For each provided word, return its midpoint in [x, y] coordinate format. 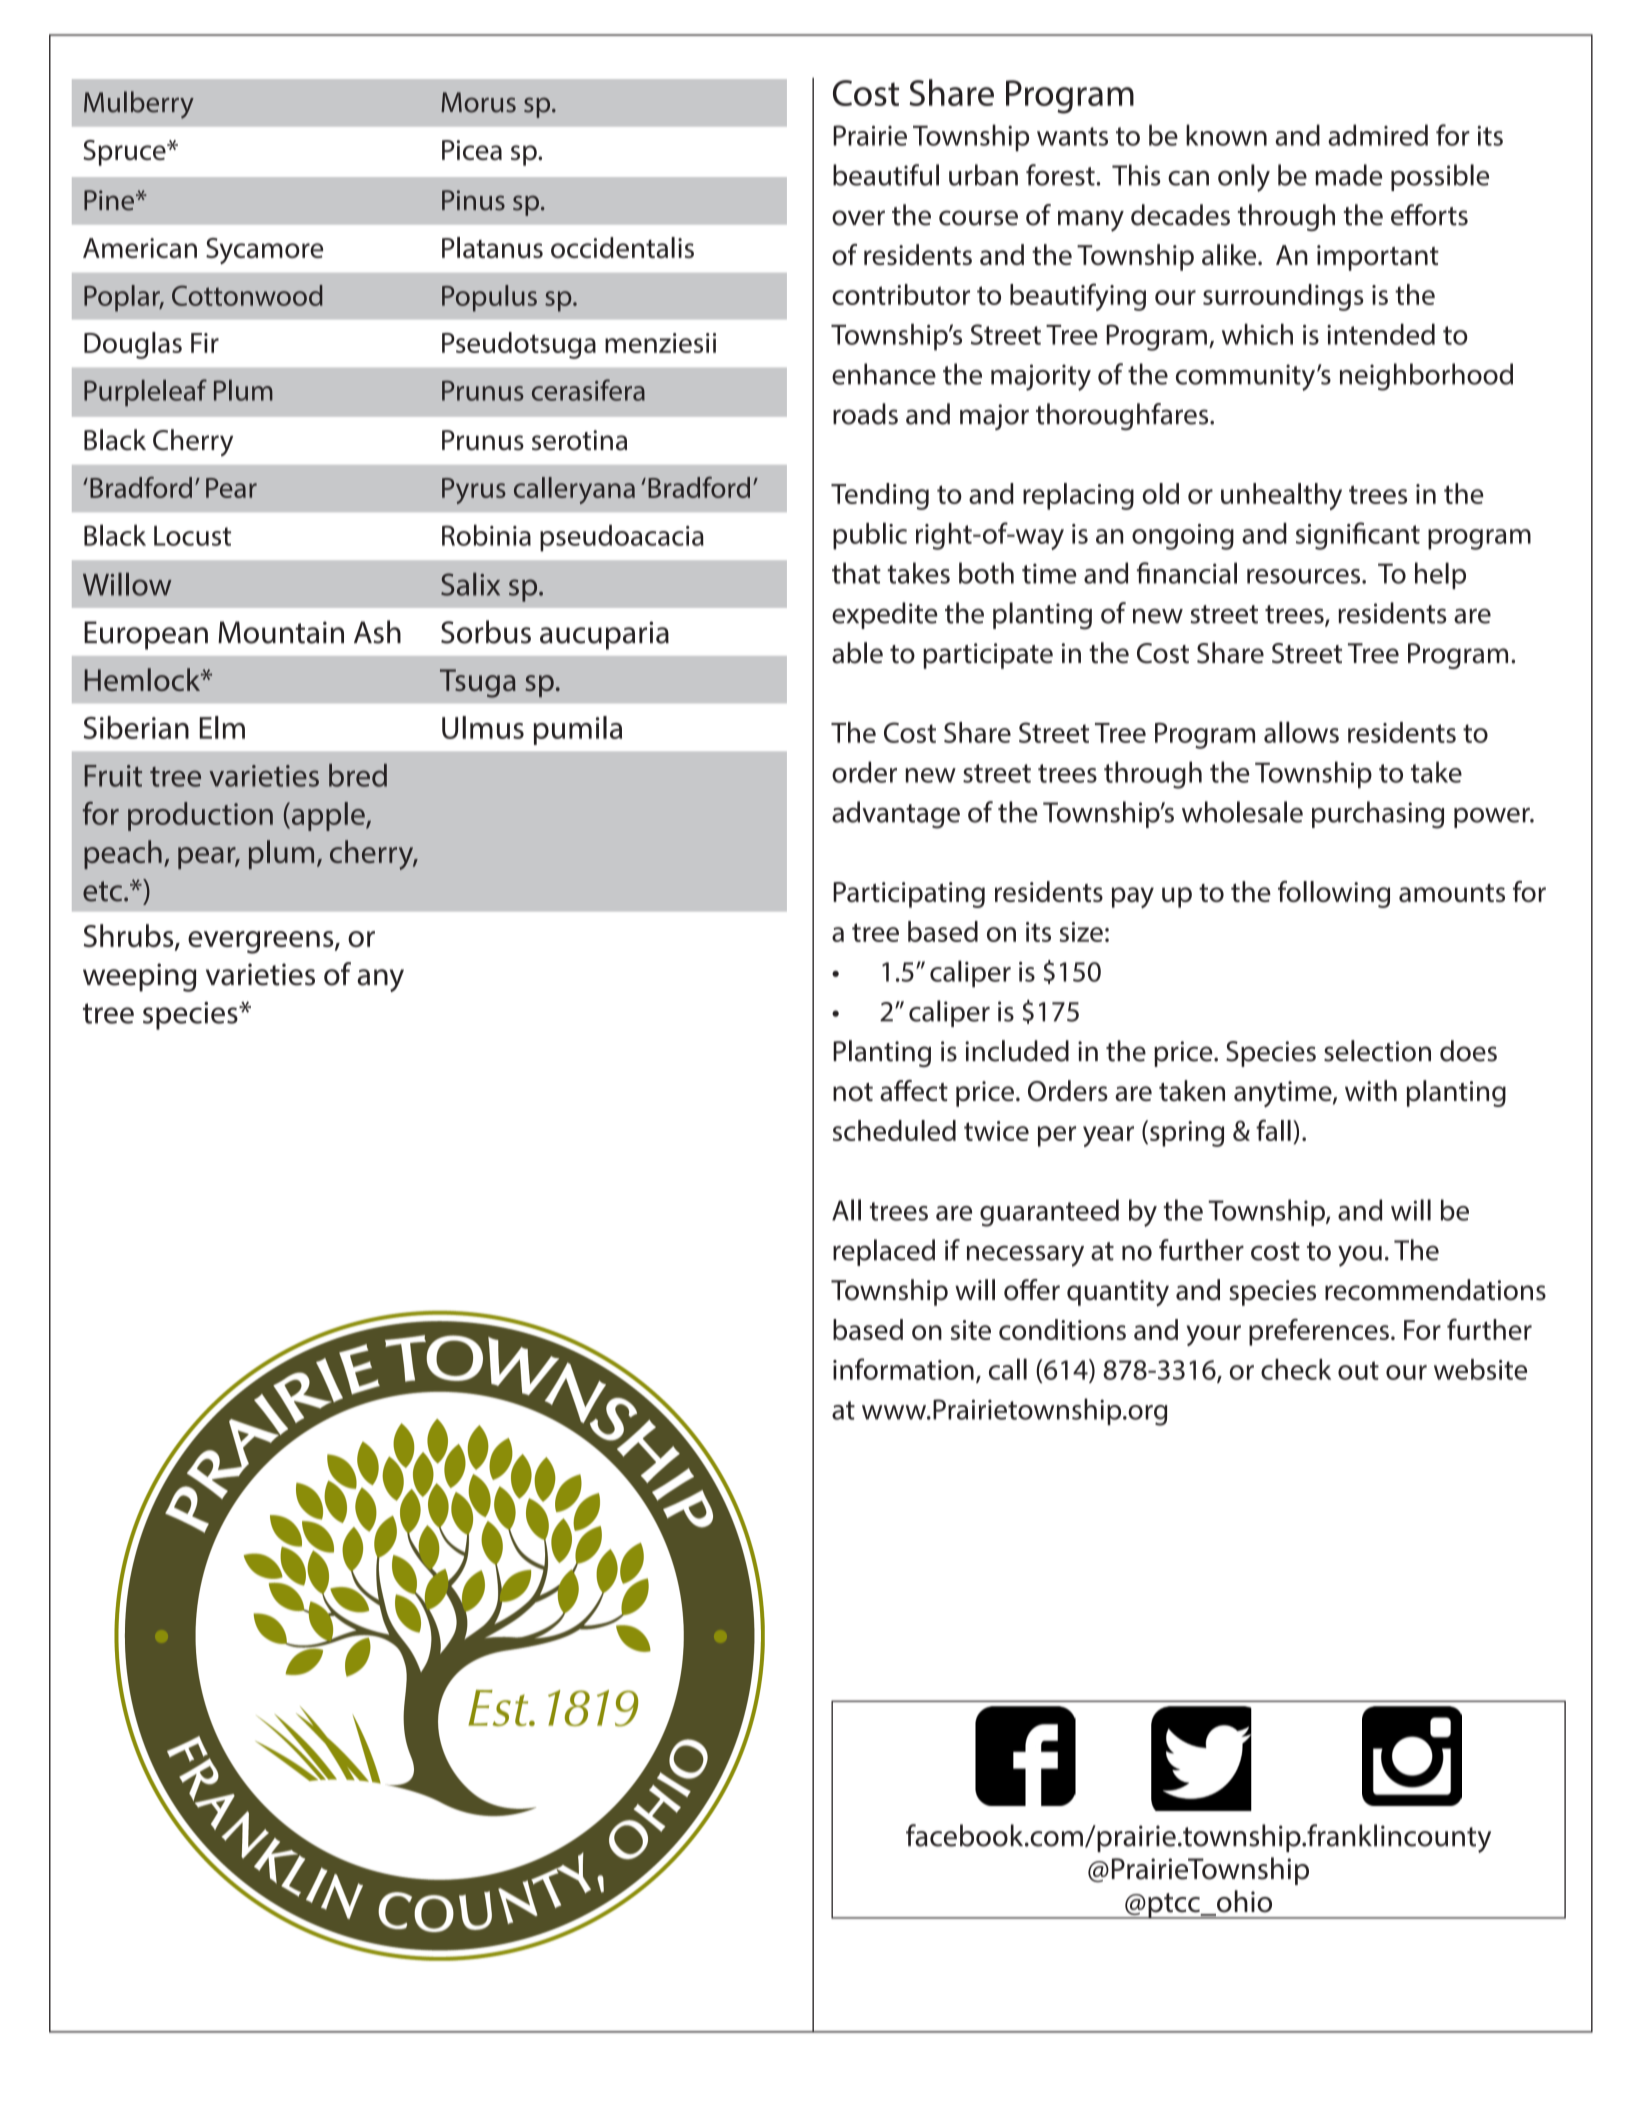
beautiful [886, 175]
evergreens [262, 942]
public [870, 536]
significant [1358, 536]
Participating [909, 895]
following [1334, 894]
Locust [192, 536]
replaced [884, 1252]
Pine [109, 200]
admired [1378, 135]
